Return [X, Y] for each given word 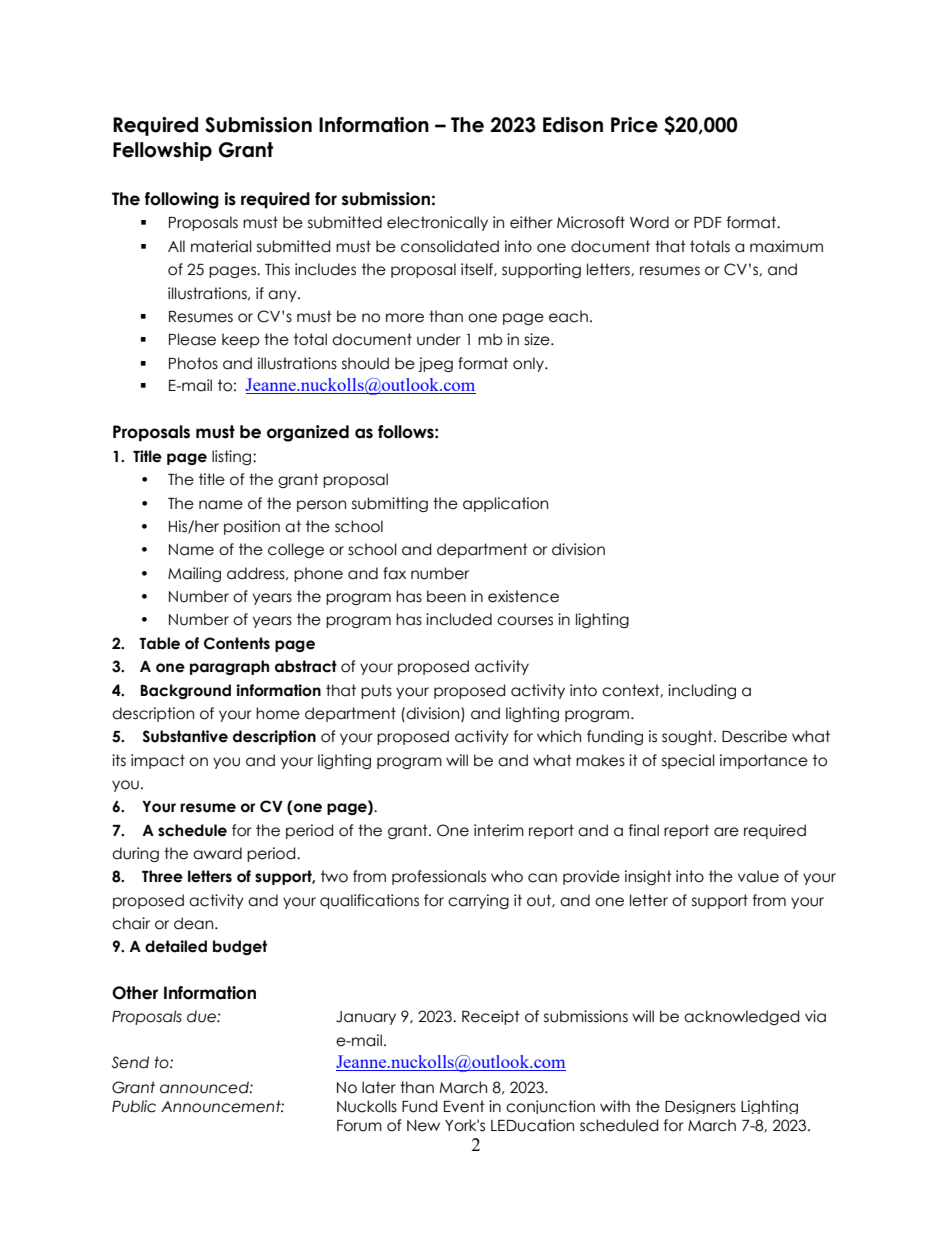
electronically [437, 223]
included [459, 619]
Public [134, 1106]
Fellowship [162, 151]
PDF [708, 222]
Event [464, 1106]
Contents [237, 643]
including [702, 691]
